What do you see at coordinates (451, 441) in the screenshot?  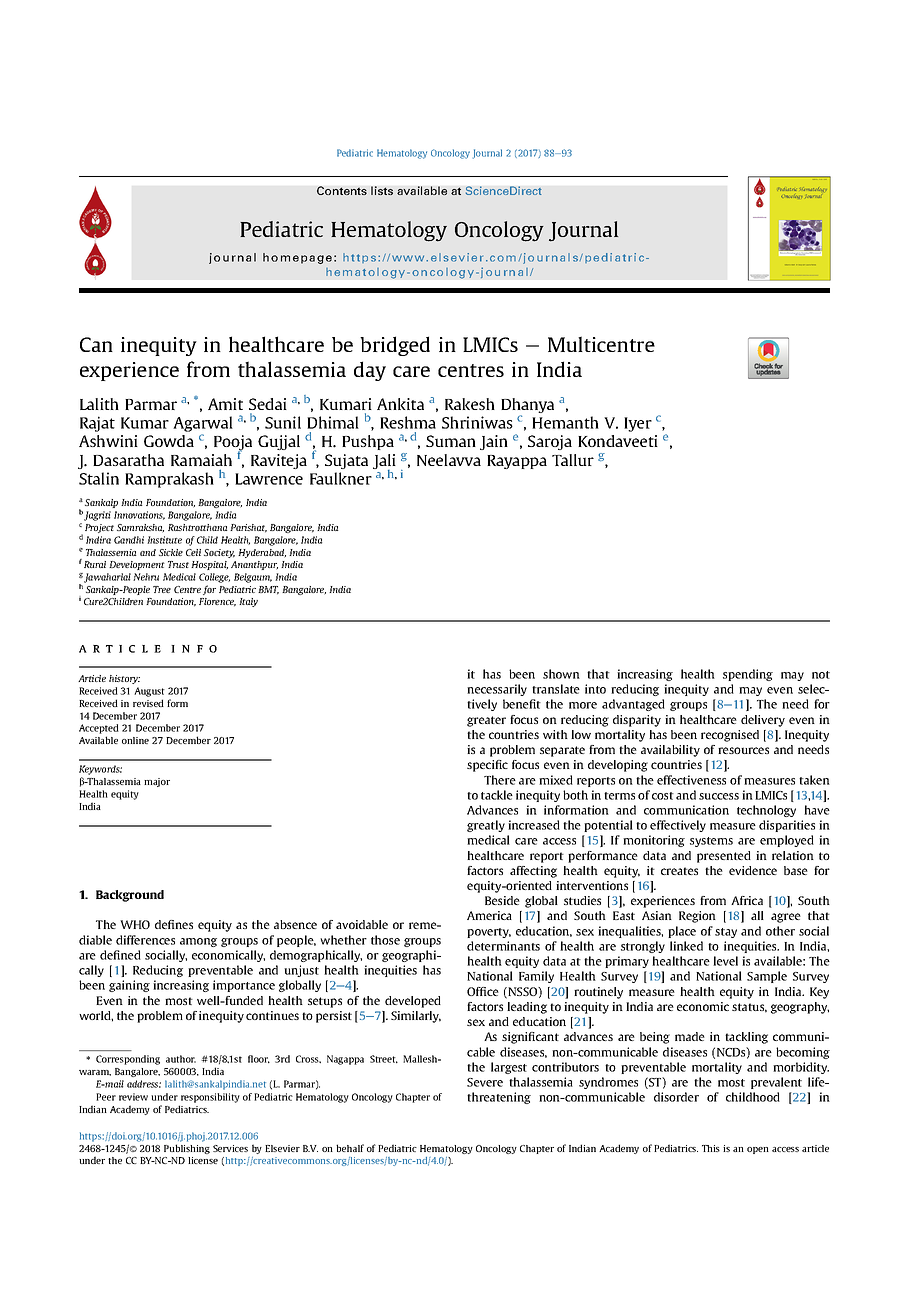 I see `Suman` at bounding box center [451, 441].
